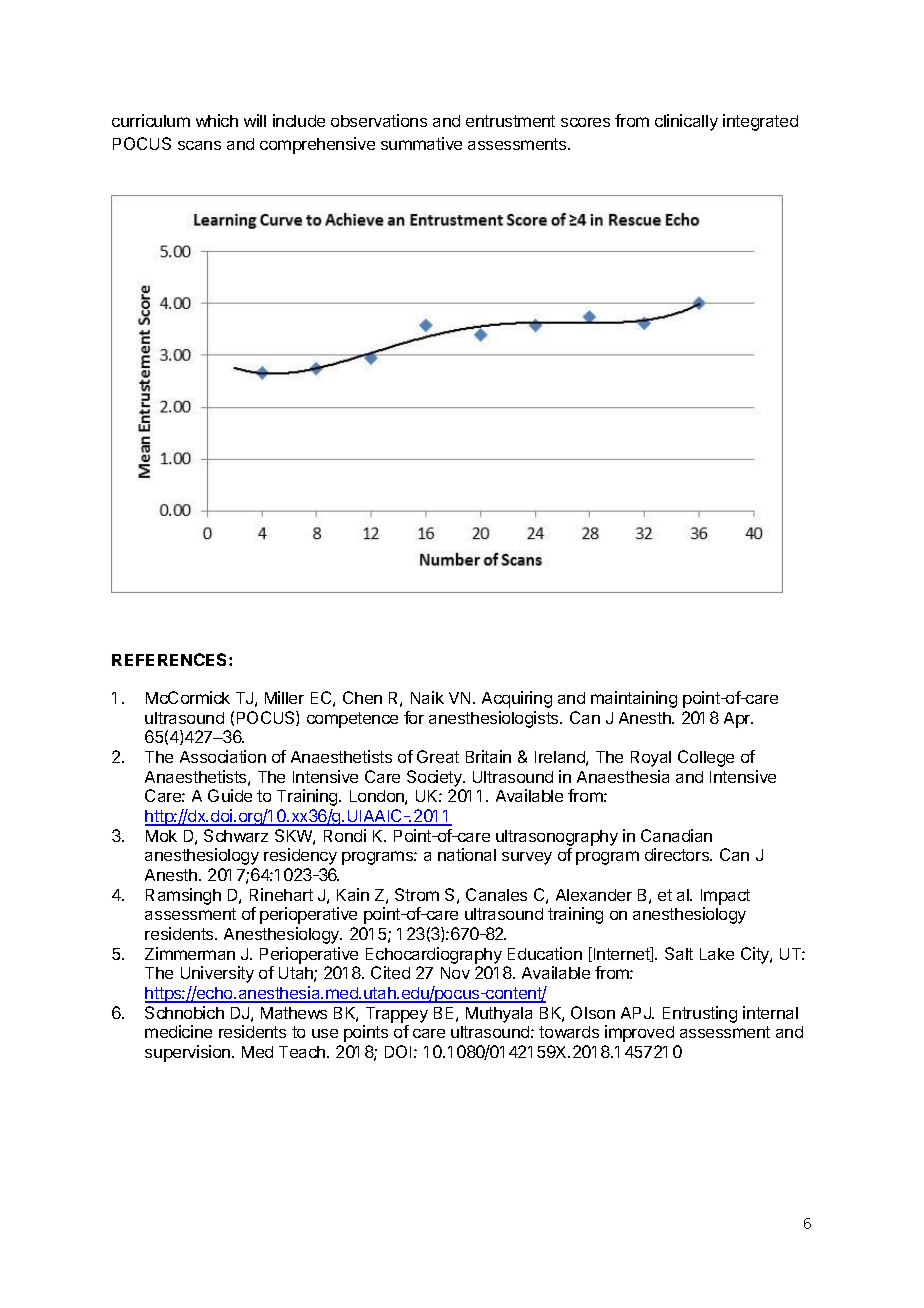  I want to click on maintaining, so click(634, 699).
